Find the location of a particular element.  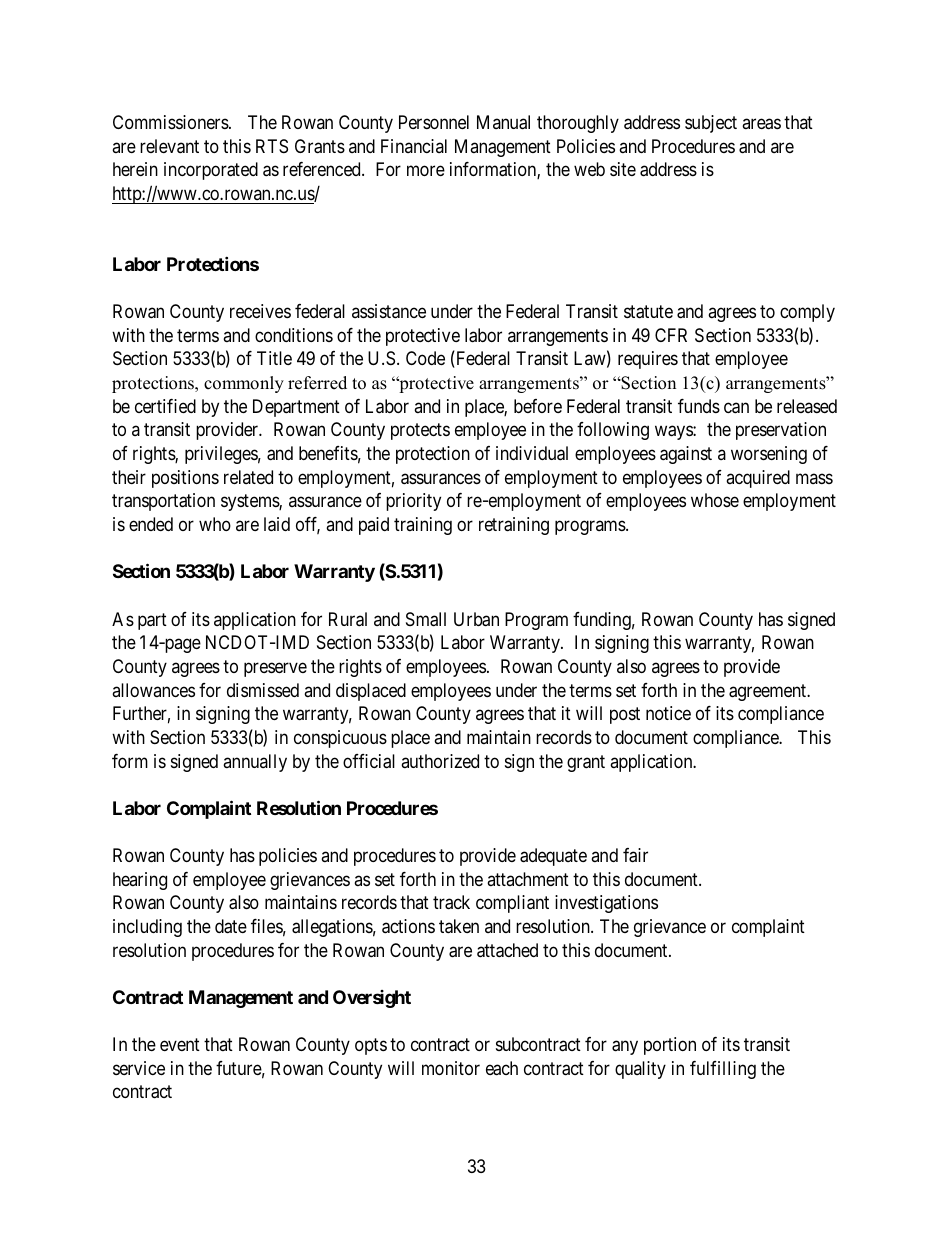

annually is located at coordinates (255, 763).
